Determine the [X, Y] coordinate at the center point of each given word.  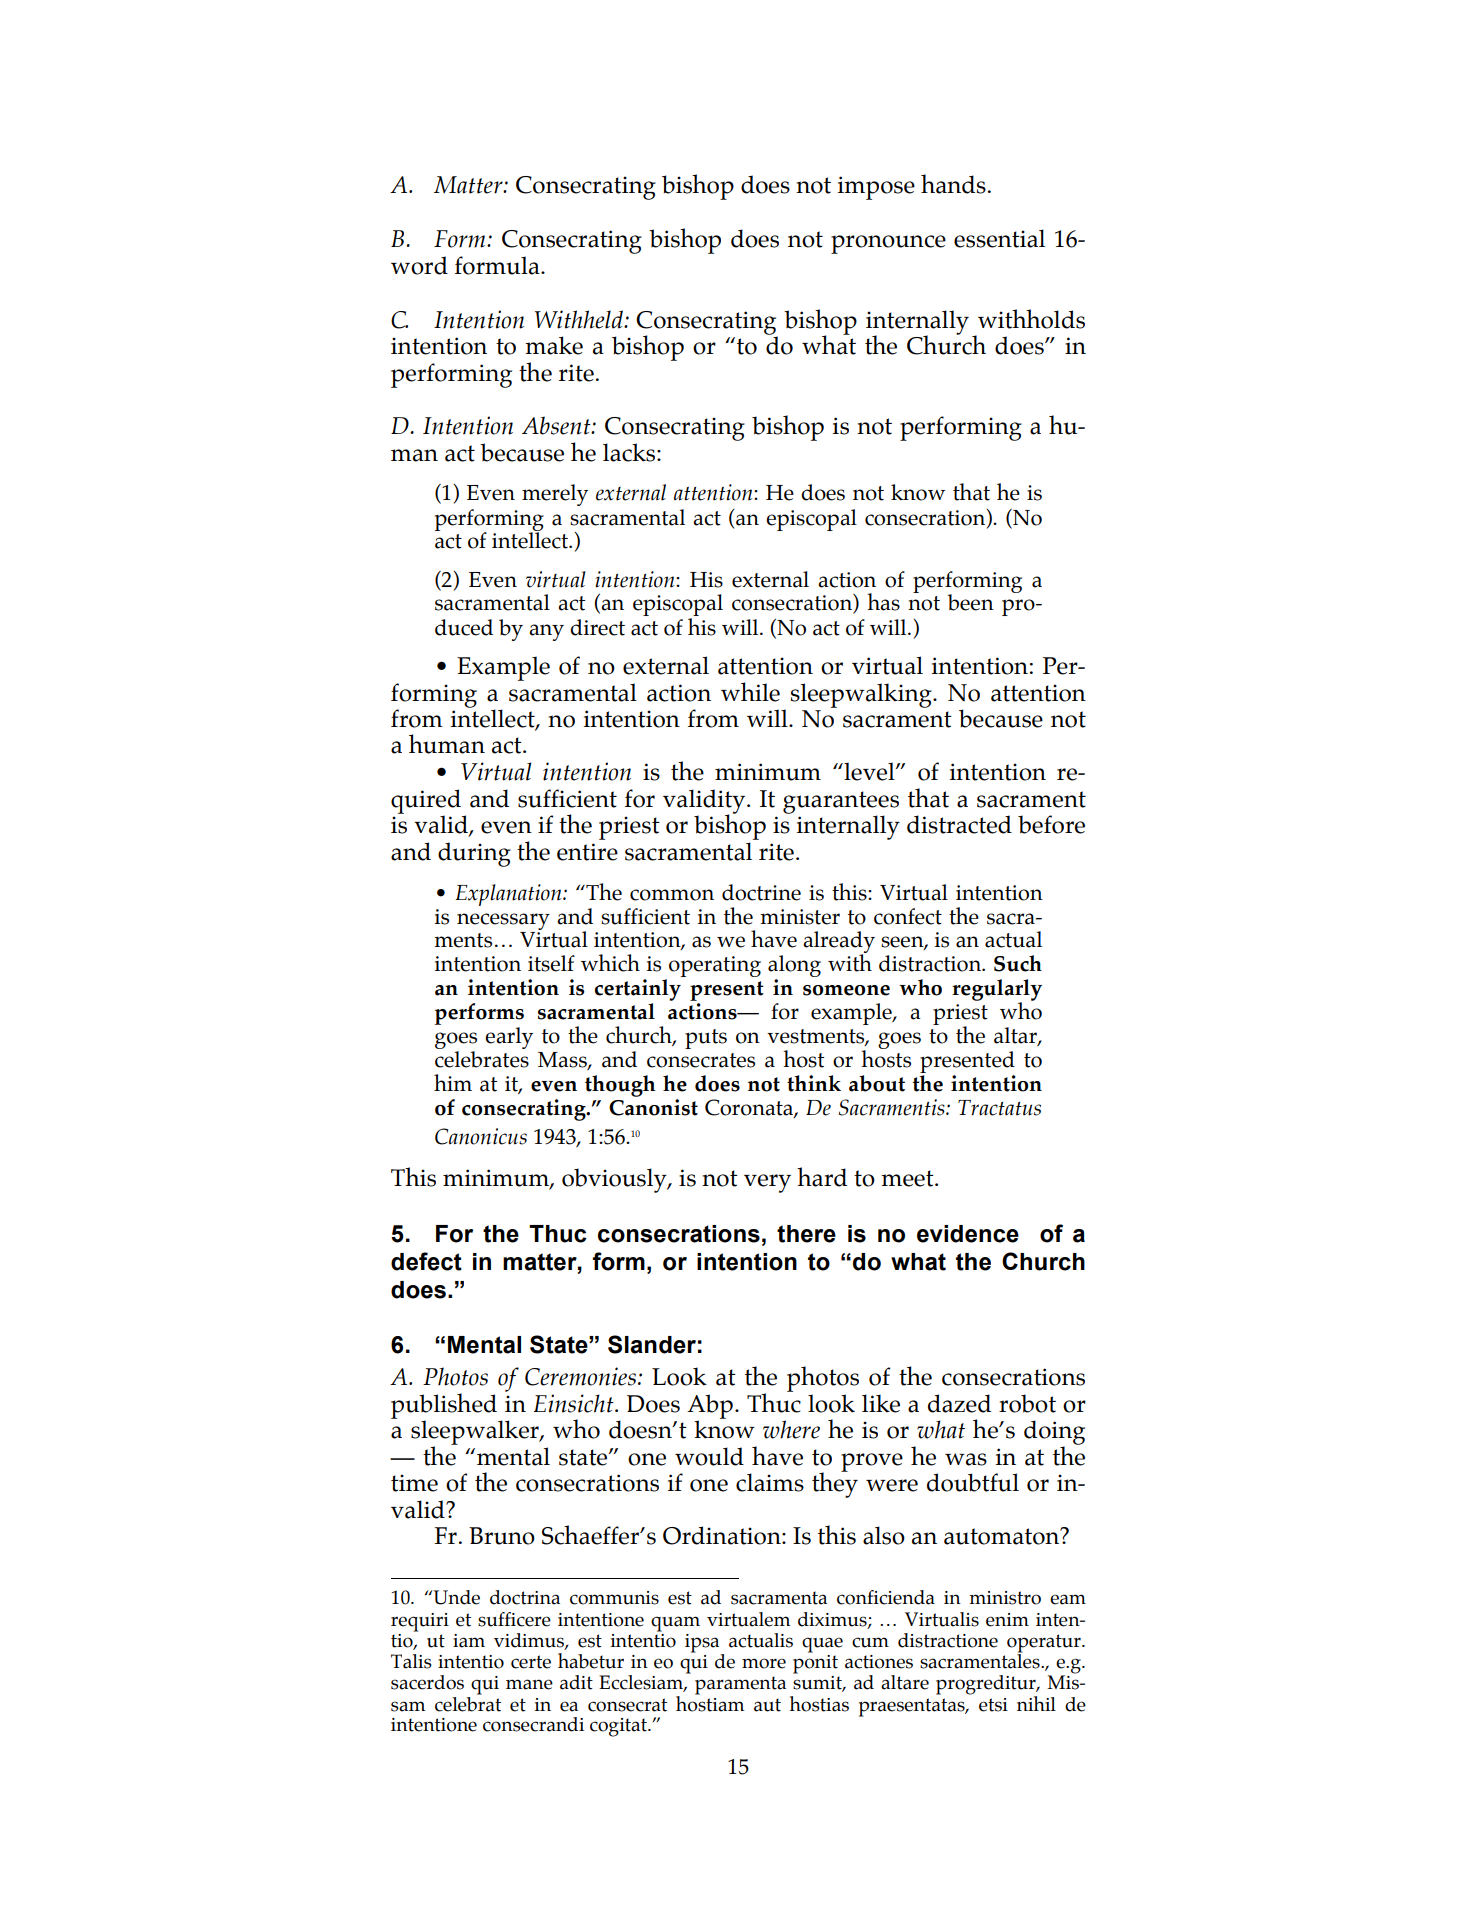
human [447, 744]
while [750, 692]
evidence [968, 1234]
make [554, 345]
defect [426, 1261]
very [767, 1183]
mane [529, 1684]
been [970, 602]
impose [876, 188]
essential [999, 238]
